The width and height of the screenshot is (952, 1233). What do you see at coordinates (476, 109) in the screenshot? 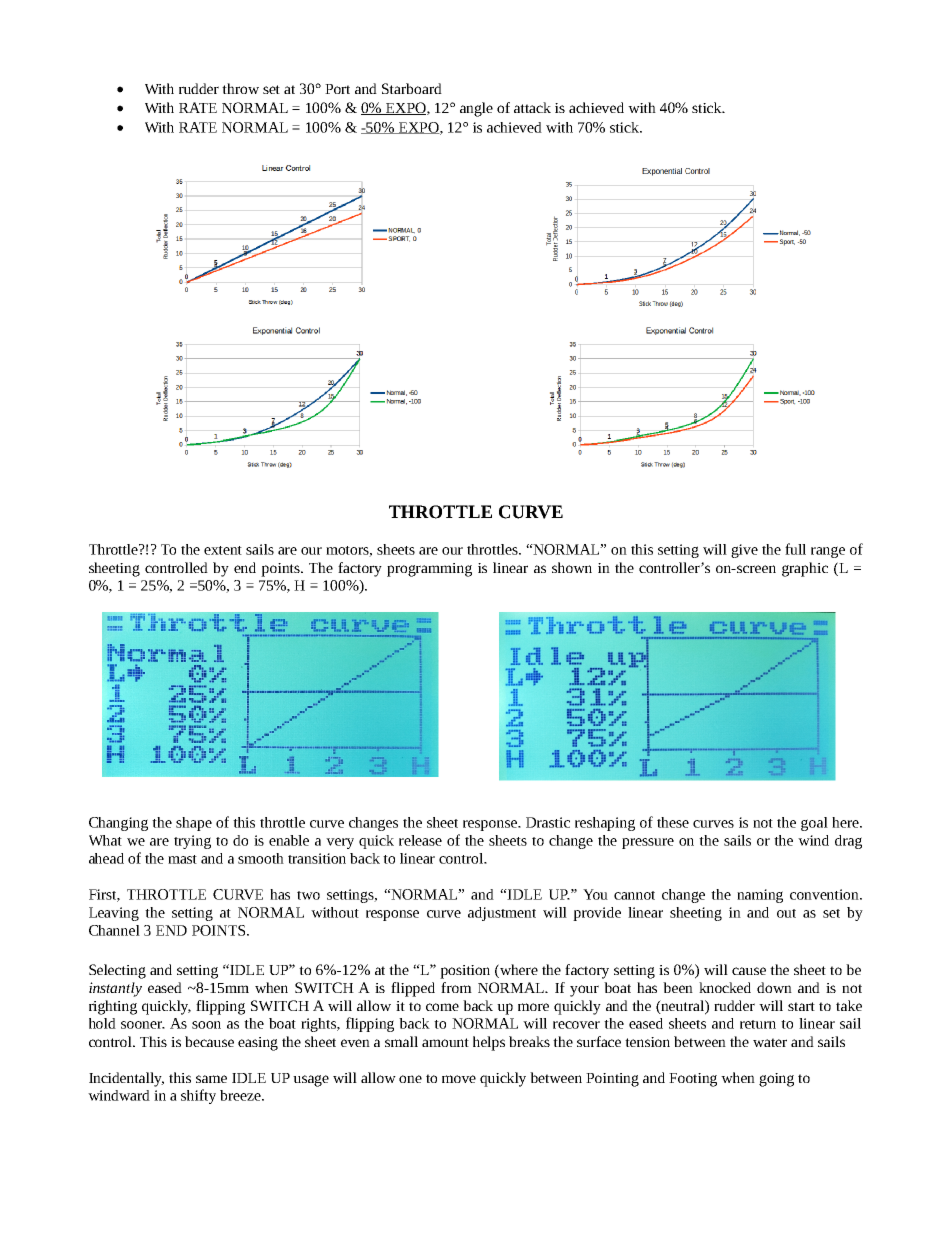
I see `angle` at bounding box center [476, 109].
